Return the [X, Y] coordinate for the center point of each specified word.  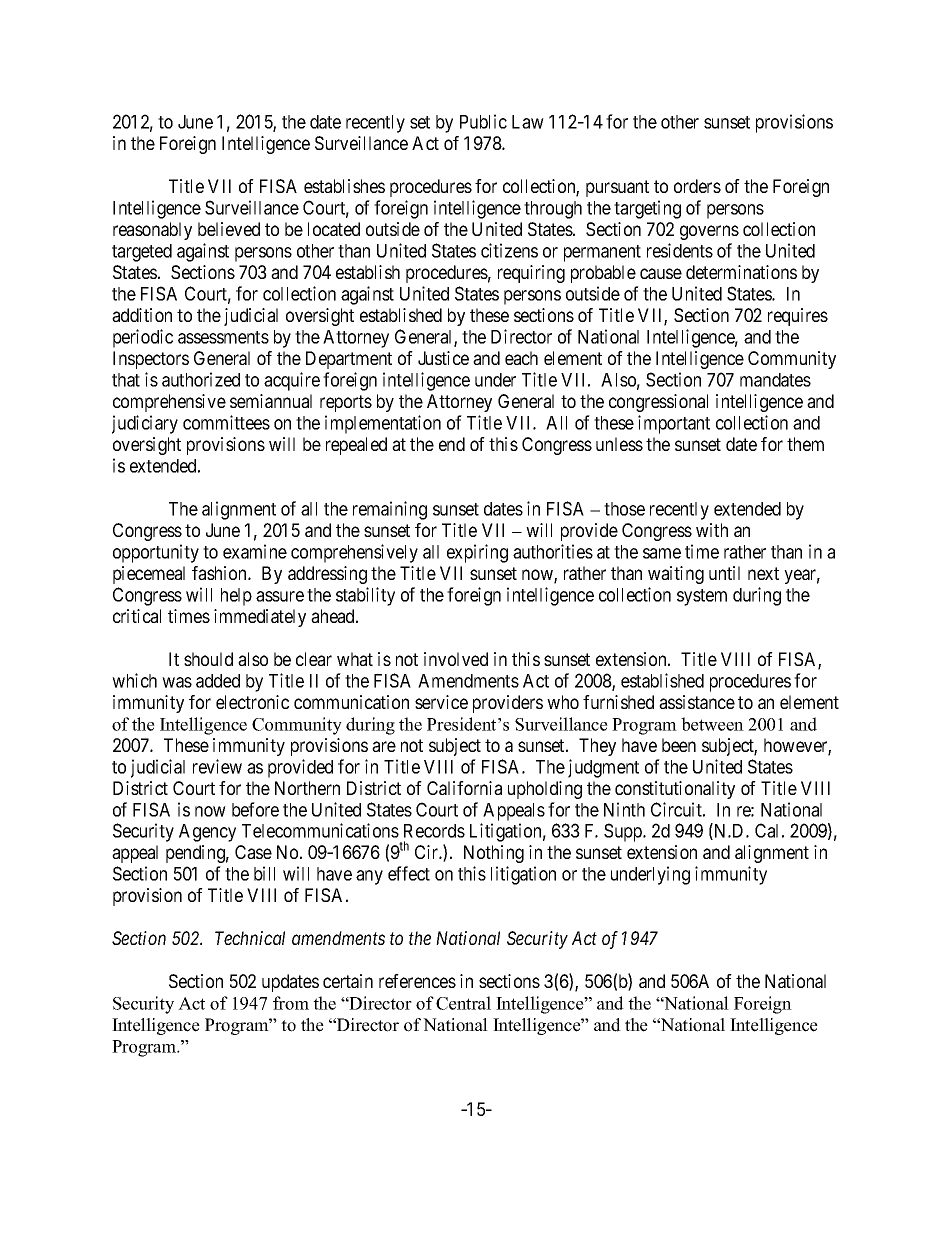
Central [463, 1003]
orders [697, 186]
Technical [250, 938]
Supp [624, 832]
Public [483, 121]
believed [229, 229]
